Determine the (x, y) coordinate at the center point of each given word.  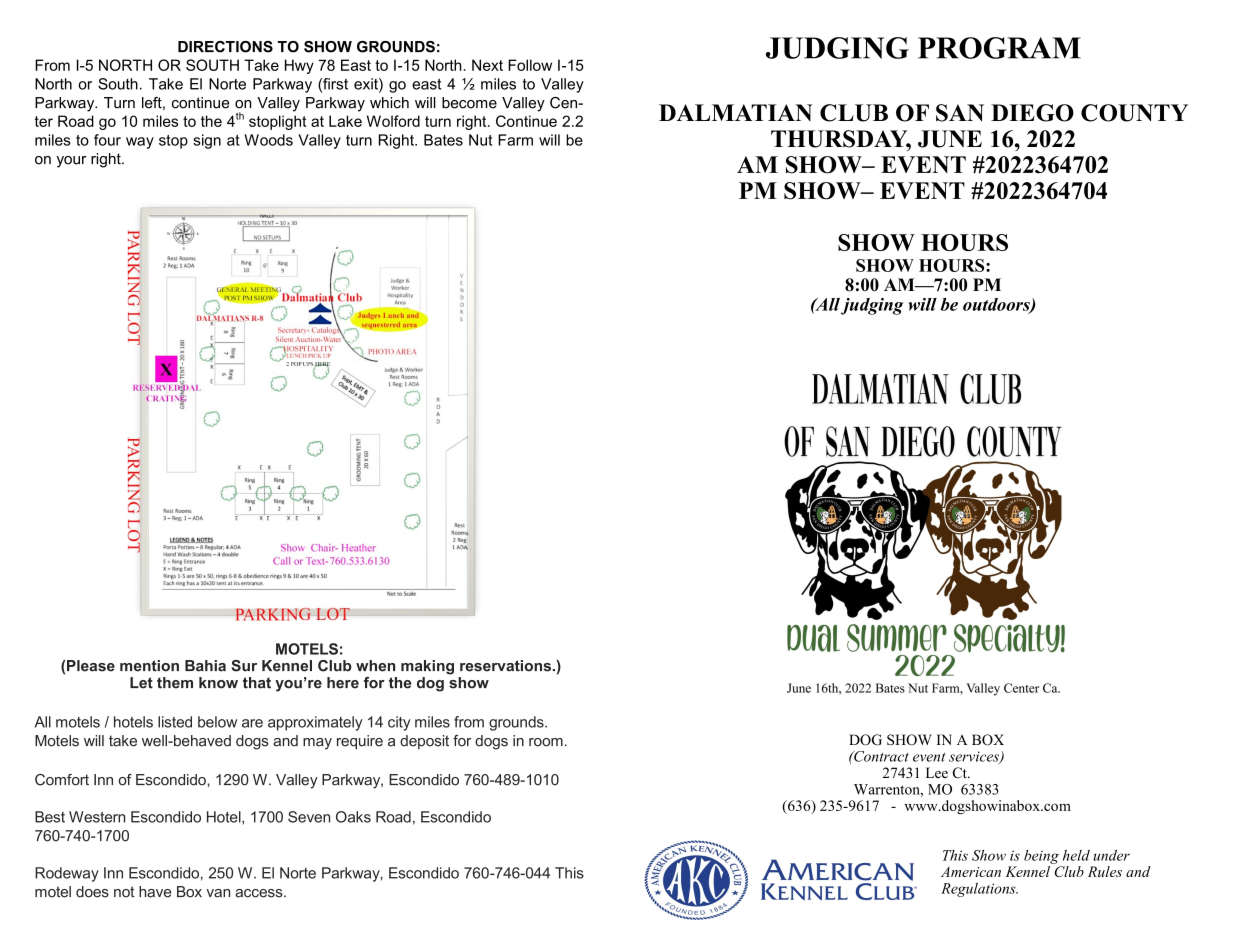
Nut (480, 140)
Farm (515, 140)
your (72, 162)
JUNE (950, 139)
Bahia (205, 666)
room (546, 742)
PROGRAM (999, 48)
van (218, 893)
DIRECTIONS (225, 47)
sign (207, 141)
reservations (505, 666)
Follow (530, 65)
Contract (880, 756)
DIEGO (1032, 113)
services (975, 757)
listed (175, 722)
